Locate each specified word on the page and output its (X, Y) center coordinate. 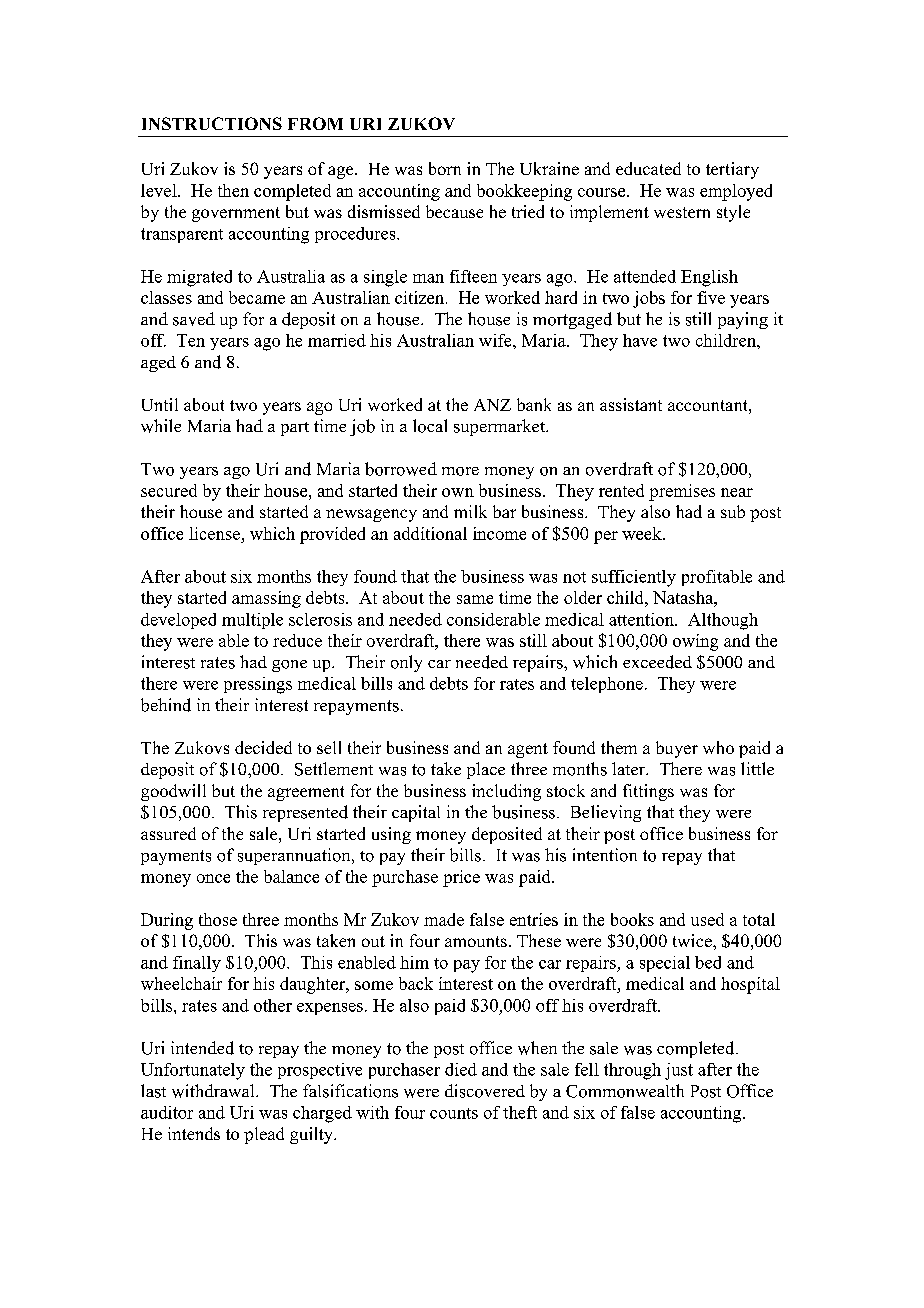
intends (194, 1133)
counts (454, 1113)
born (445, 168)
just (679, 1071)
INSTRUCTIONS (212, 123)
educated (648, 168)
